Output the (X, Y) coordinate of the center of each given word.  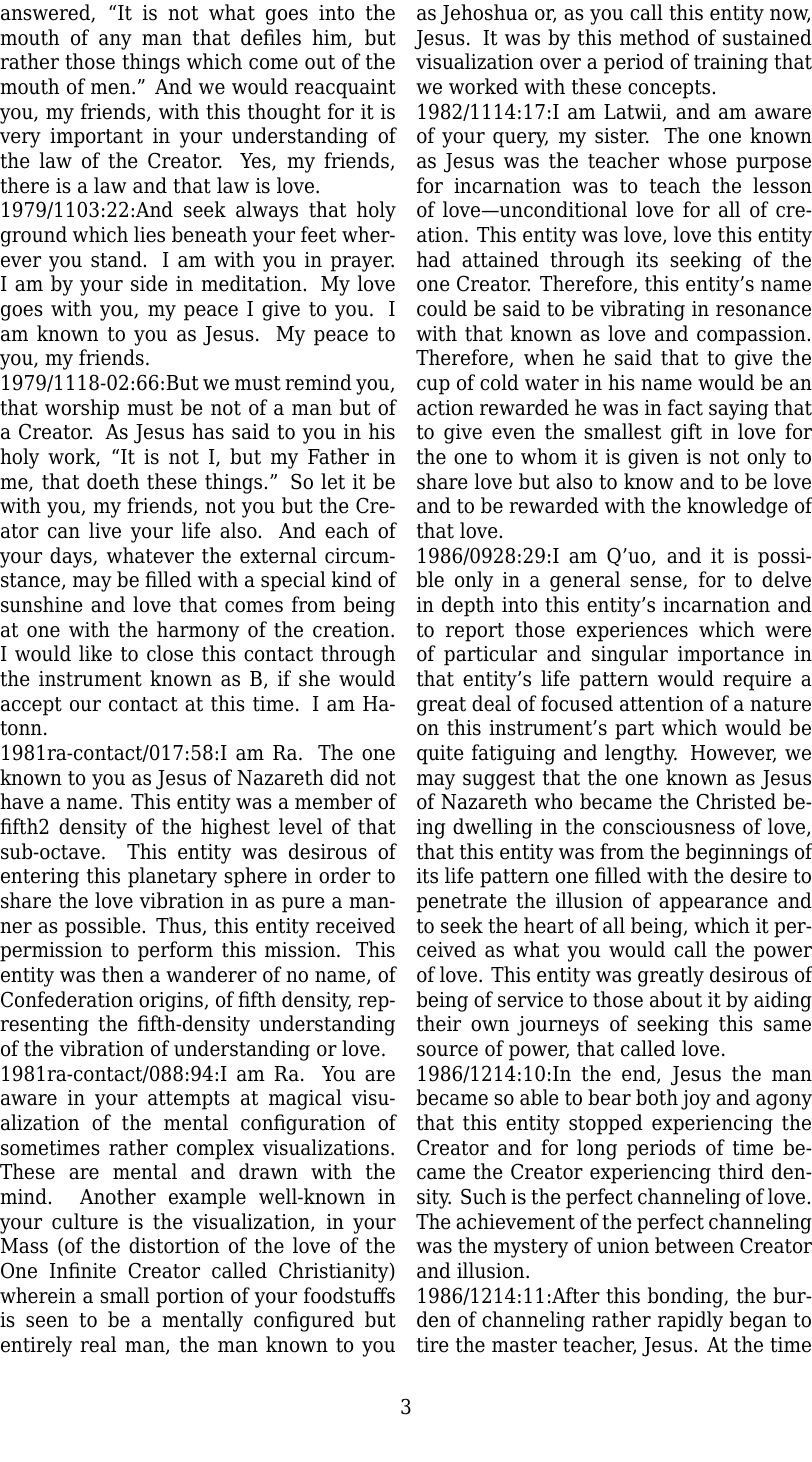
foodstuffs (349, 1295)
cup (433, 387)
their (439, 1023)
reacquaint (345, 89)
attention (662, 704)
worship (82, 409)
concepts (669, 89)
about (676, 999)
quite (440, 755)
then (123, 974)
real (98, 1344)
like (95, 653)
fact (685, 407)
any (115, 42)
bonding (686, 1297)
